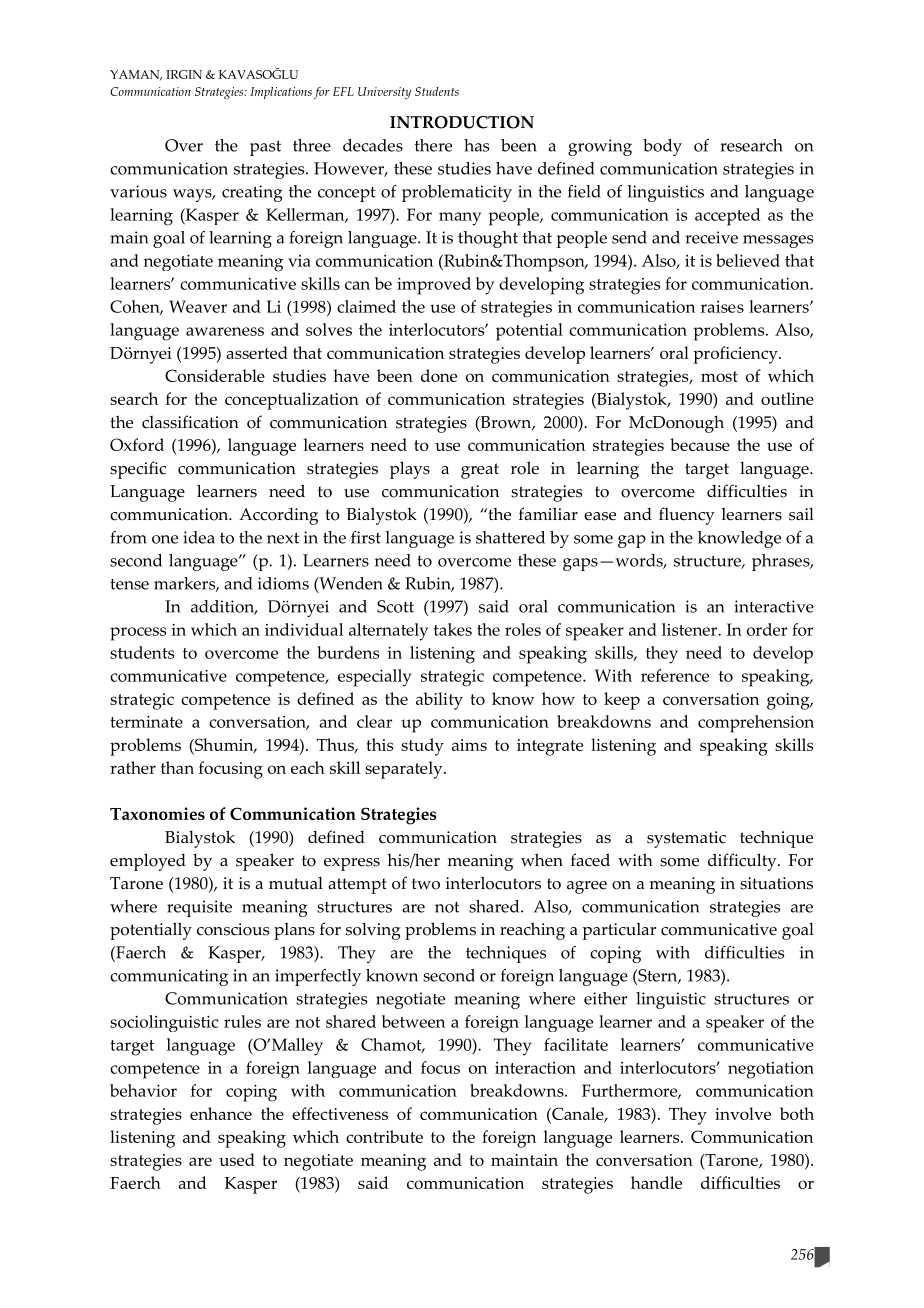  What do you see at coordinates (439, 375) in the document?
I see `done` at bounding box center [439, 375].
